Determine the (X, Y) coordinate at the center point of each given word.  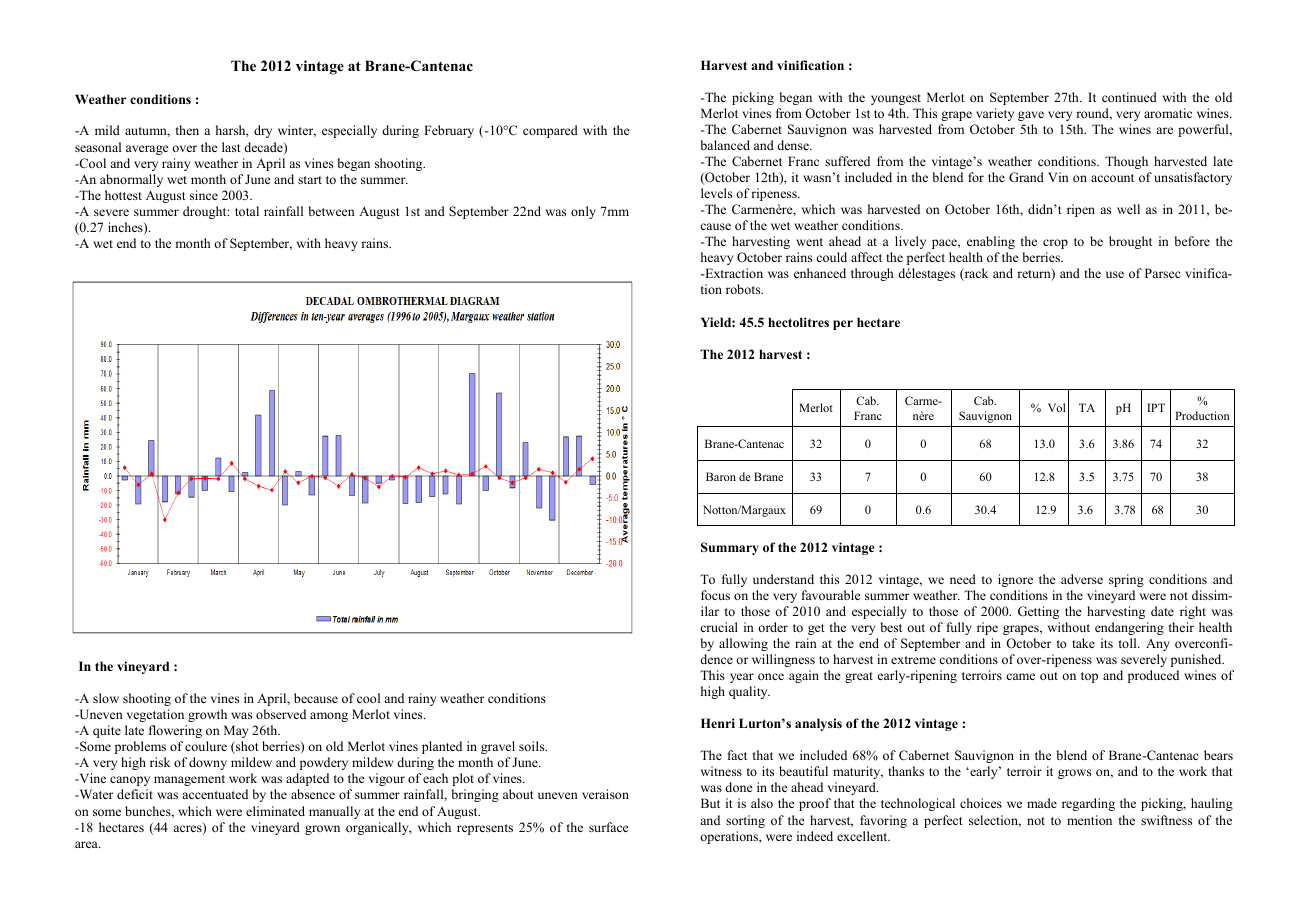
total (247, 211)
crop (1055, 244)
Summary (730, 548)
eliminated (275, 811)
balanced (725, 145)
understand (783, 579)
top (1089, 677)
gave (1031, 116)
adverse (1082, 579)
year (742, 678)
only (583, 212)
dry (263, 131)
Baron (721, 476)
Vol (1057, 407)
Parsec (1163, 273)
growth (207, 715)
